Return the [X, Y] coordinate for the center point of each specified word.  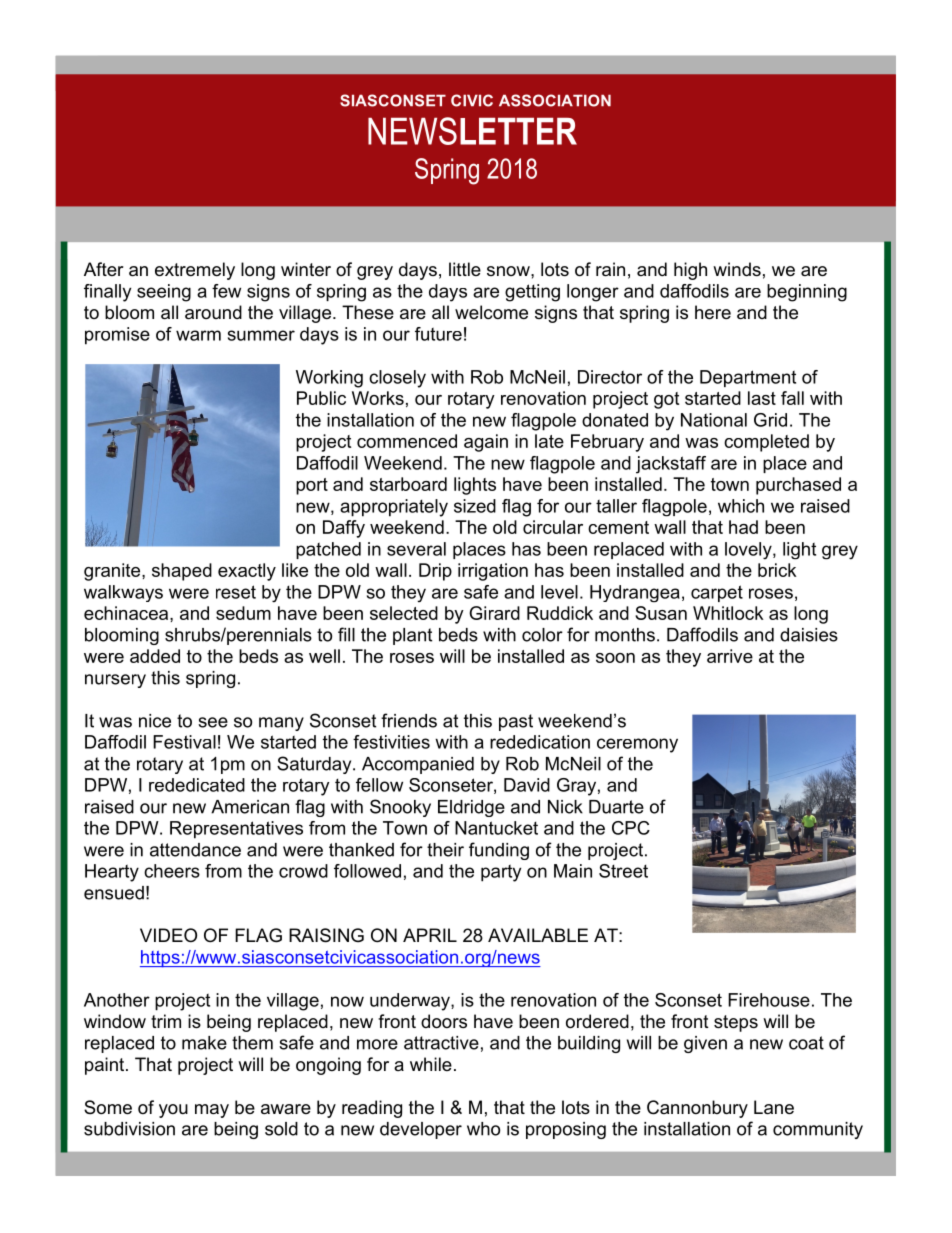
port [312, 486]
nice [155, 721]
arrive [730, 656]
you [173, 1111]
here [713, 312]
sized [475, 506]
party [501, 873]
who [483, 1129]
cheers [172, 871]
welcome [491, 312]
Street [623, 871]
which [741, 506]
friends [409, 720]
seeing [164, 293]
